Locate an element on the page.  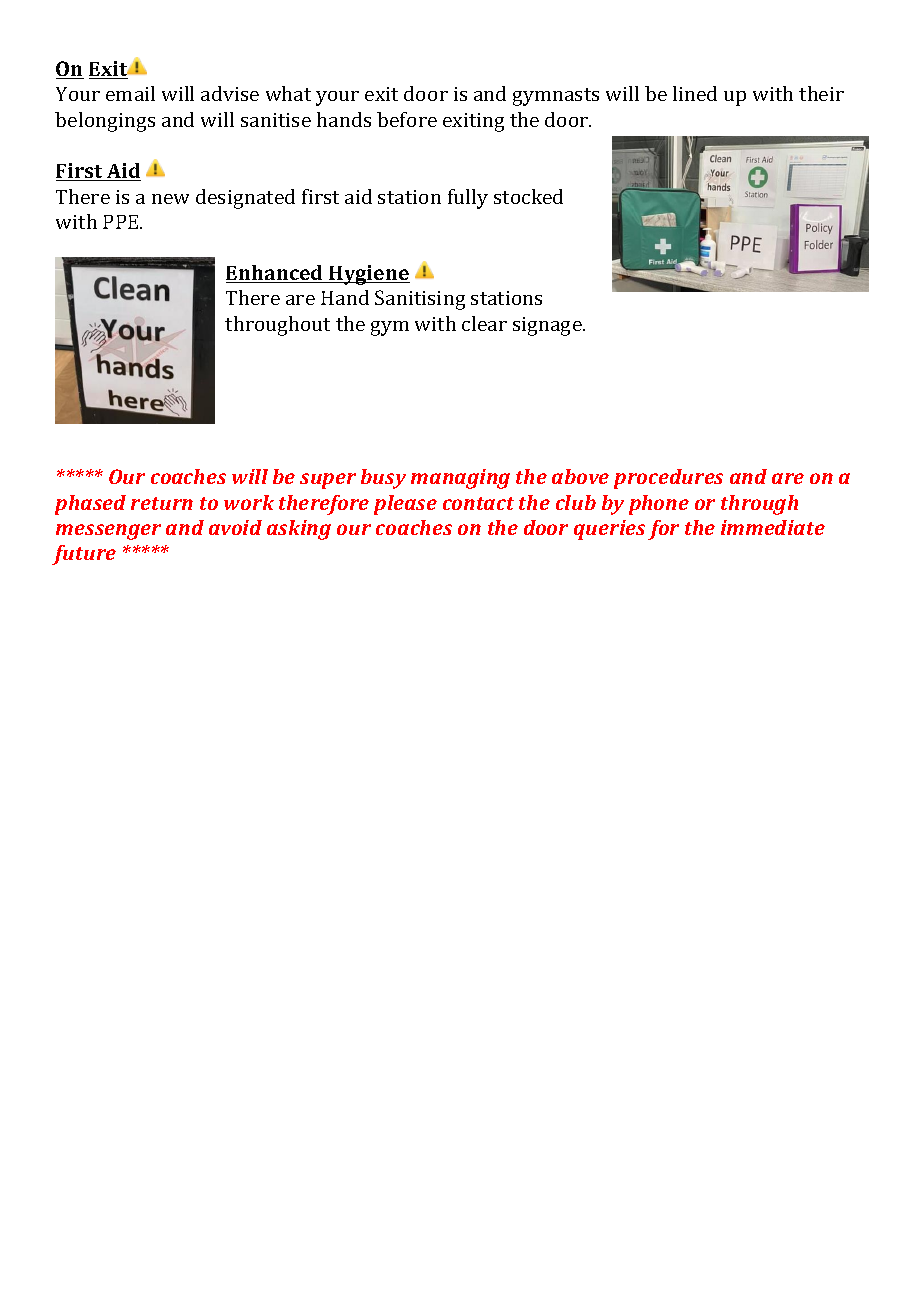
clear is located at coordinates (484, 323).
